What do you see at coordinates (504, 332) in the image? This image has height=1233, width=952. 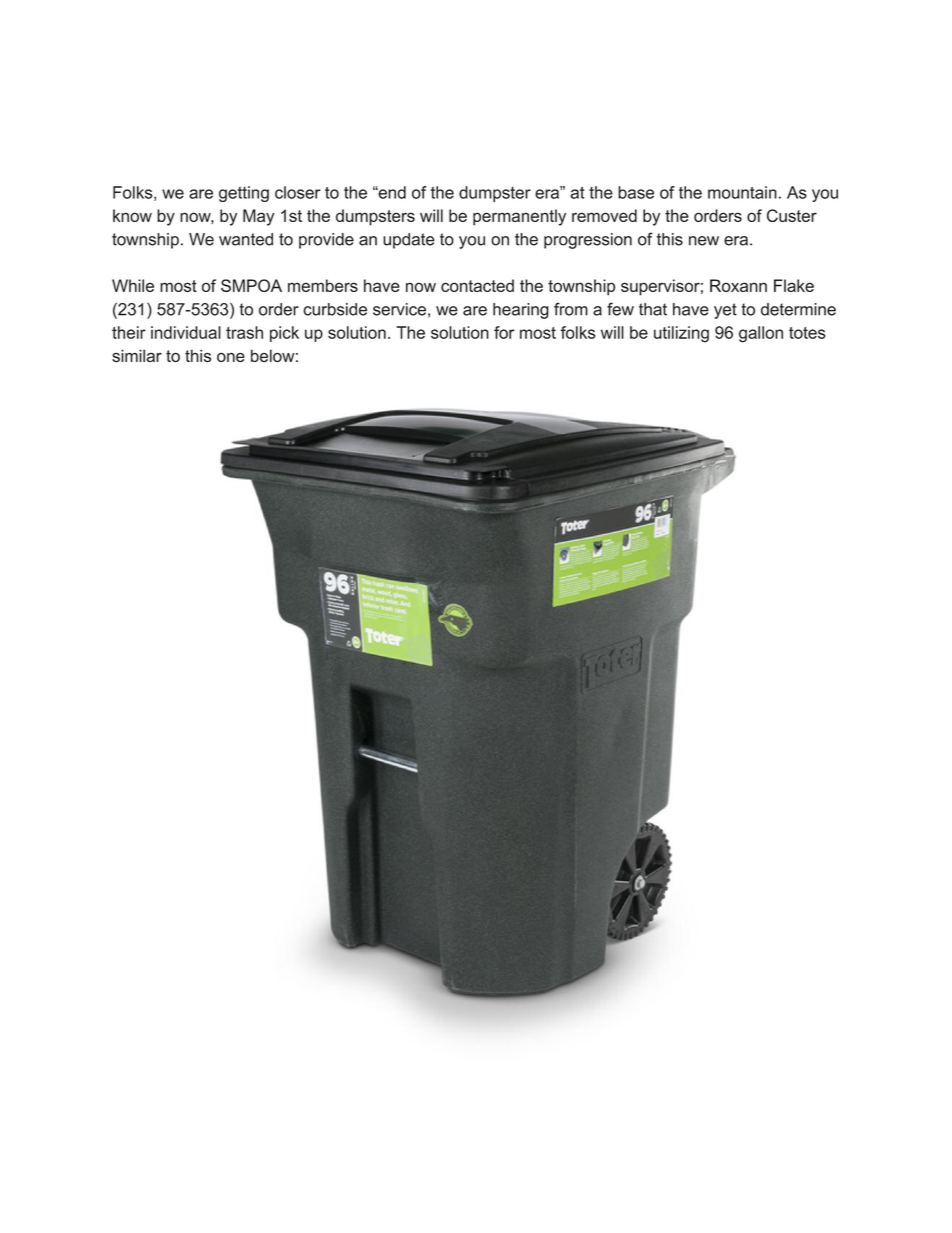 I see `for` at bounding box center [504, 332].
